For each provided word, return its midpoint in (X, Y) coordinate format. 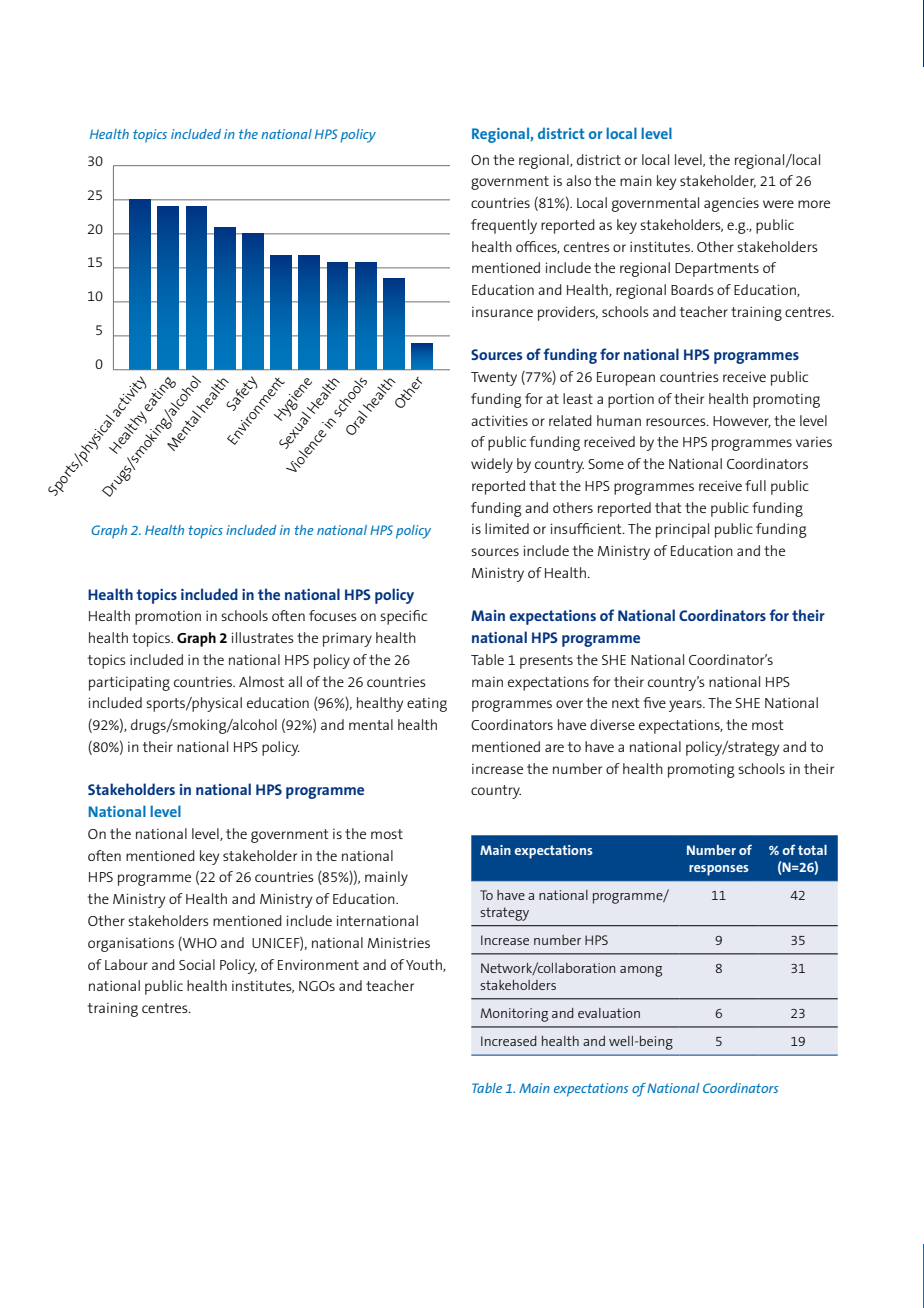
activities (499, 420)
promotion (168, 618)
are (554, 748)
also (578, 180)
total (812, 850)
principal (682, 530)
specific (403, 617)
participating (129, 683)
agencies (731, 205)
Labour (126, 964)
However (742, 422)
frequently (504, 226)
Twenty (494, 379)
